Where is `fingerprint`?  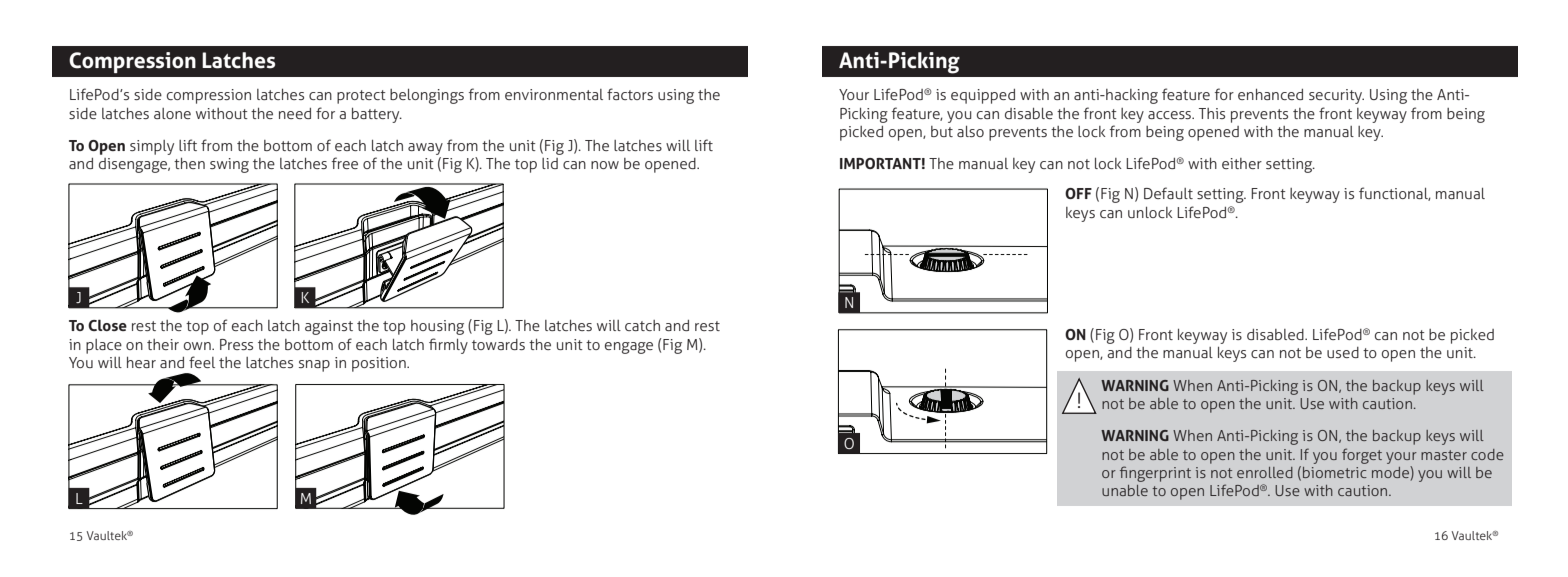 fingerprint is located at coordinates (1155, 474).
